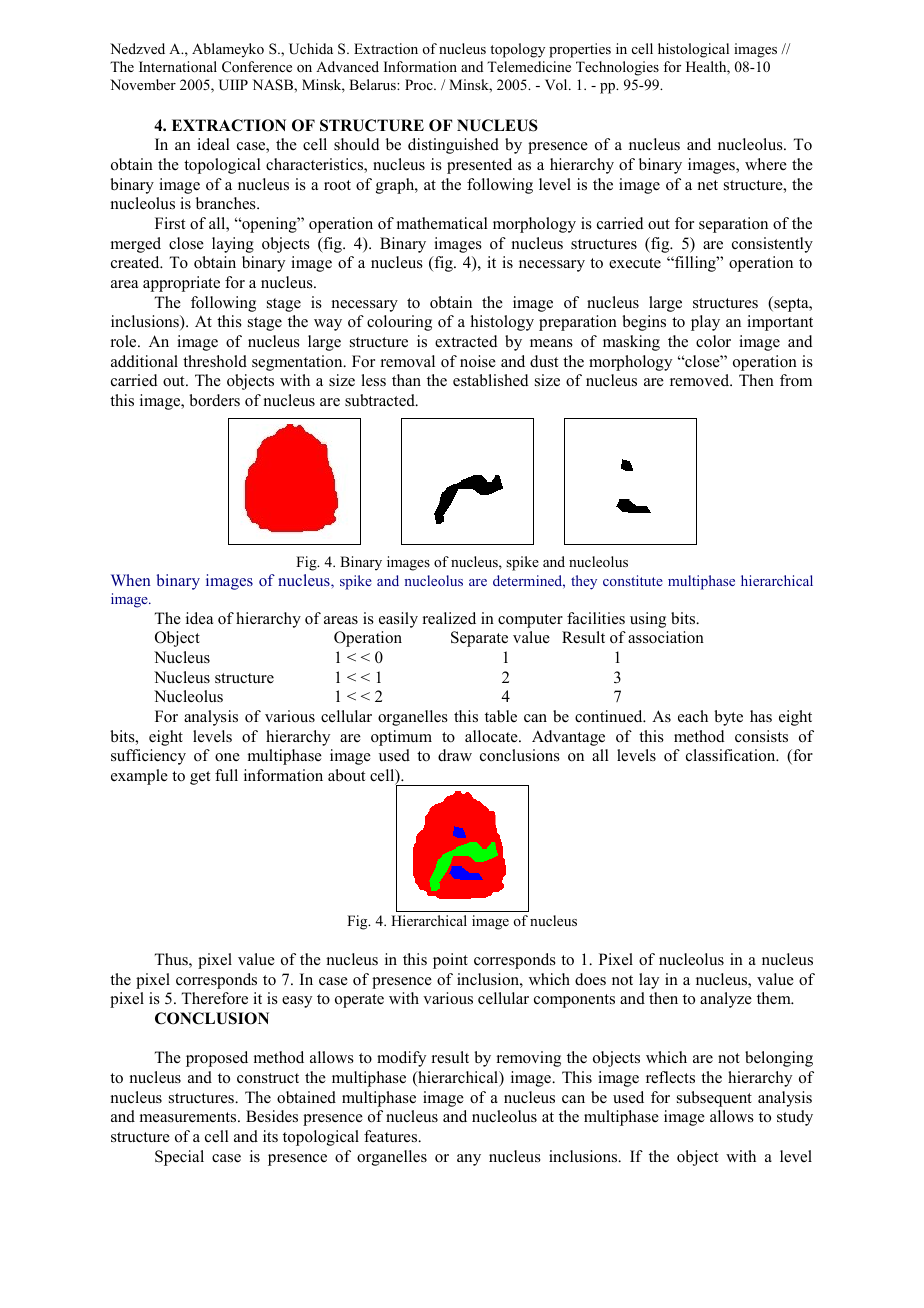 This image has height=1308, width=924. What do you see at coordinates (189, 1117) in the image?
I see `measurements` at bounding box center [189, 1117].
